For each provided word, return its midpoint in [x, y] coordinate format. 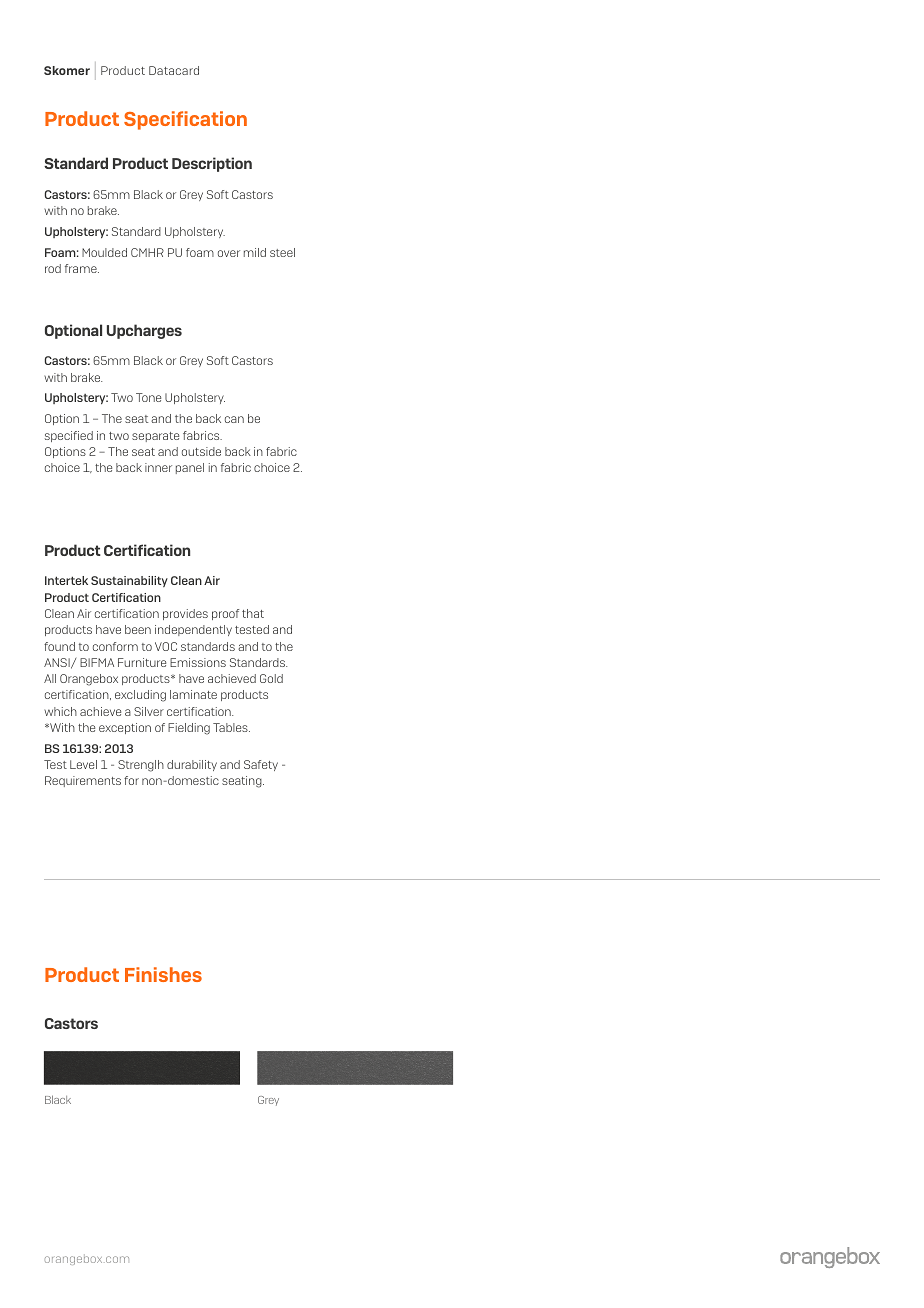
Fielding [189, 729]
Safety [261, 765]
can [234, 419]
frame [82, 268]
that [253, 613]
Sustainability [129, 581]
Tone [148, 397]
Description [212, 164]
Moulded [104, 252]
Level [83, 764]
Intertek [66, 580]
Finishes [163, 974]
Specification [185, 120]
